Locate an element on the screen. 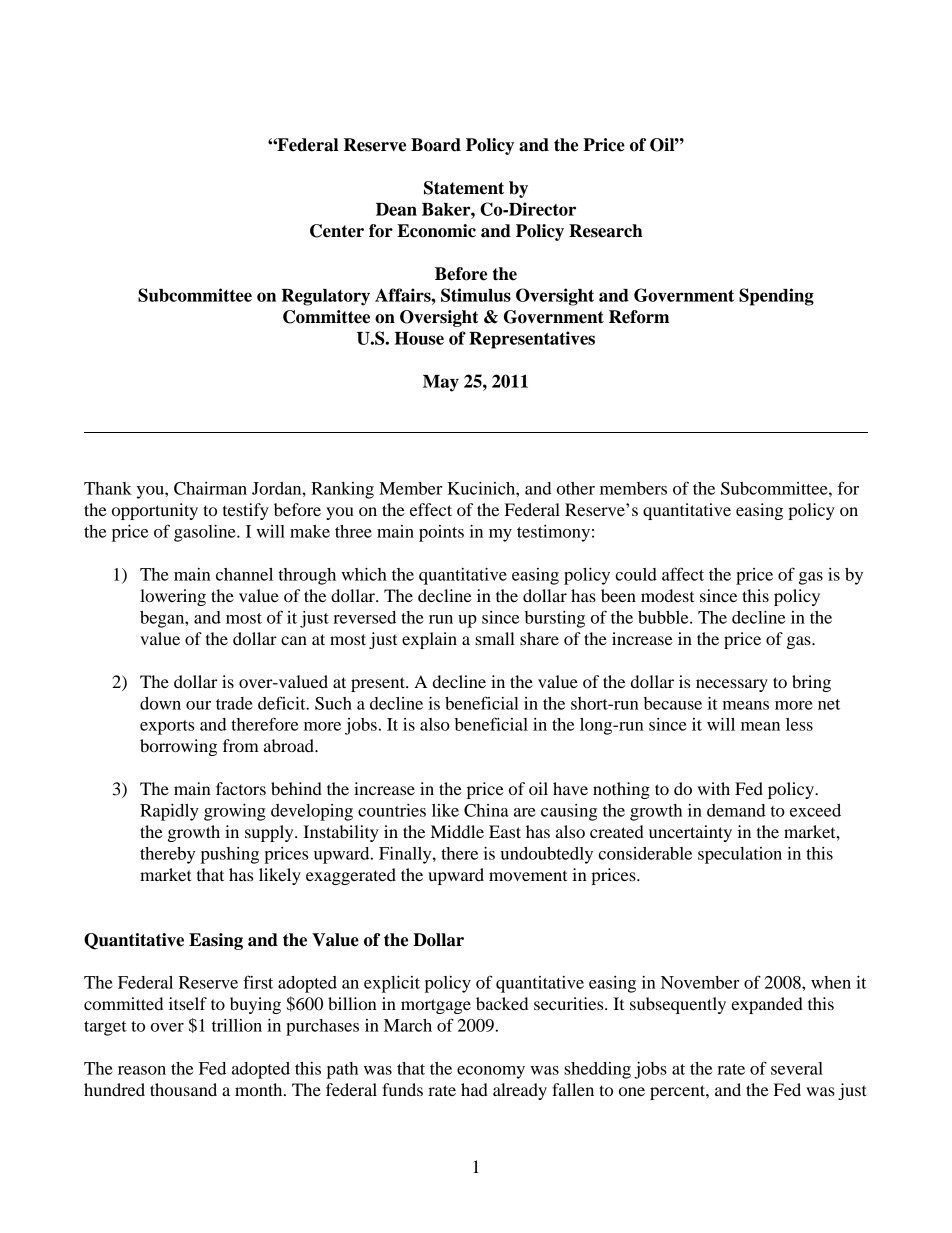 The image size is (952, 1233). Research is located at coordinates (606, 231).
